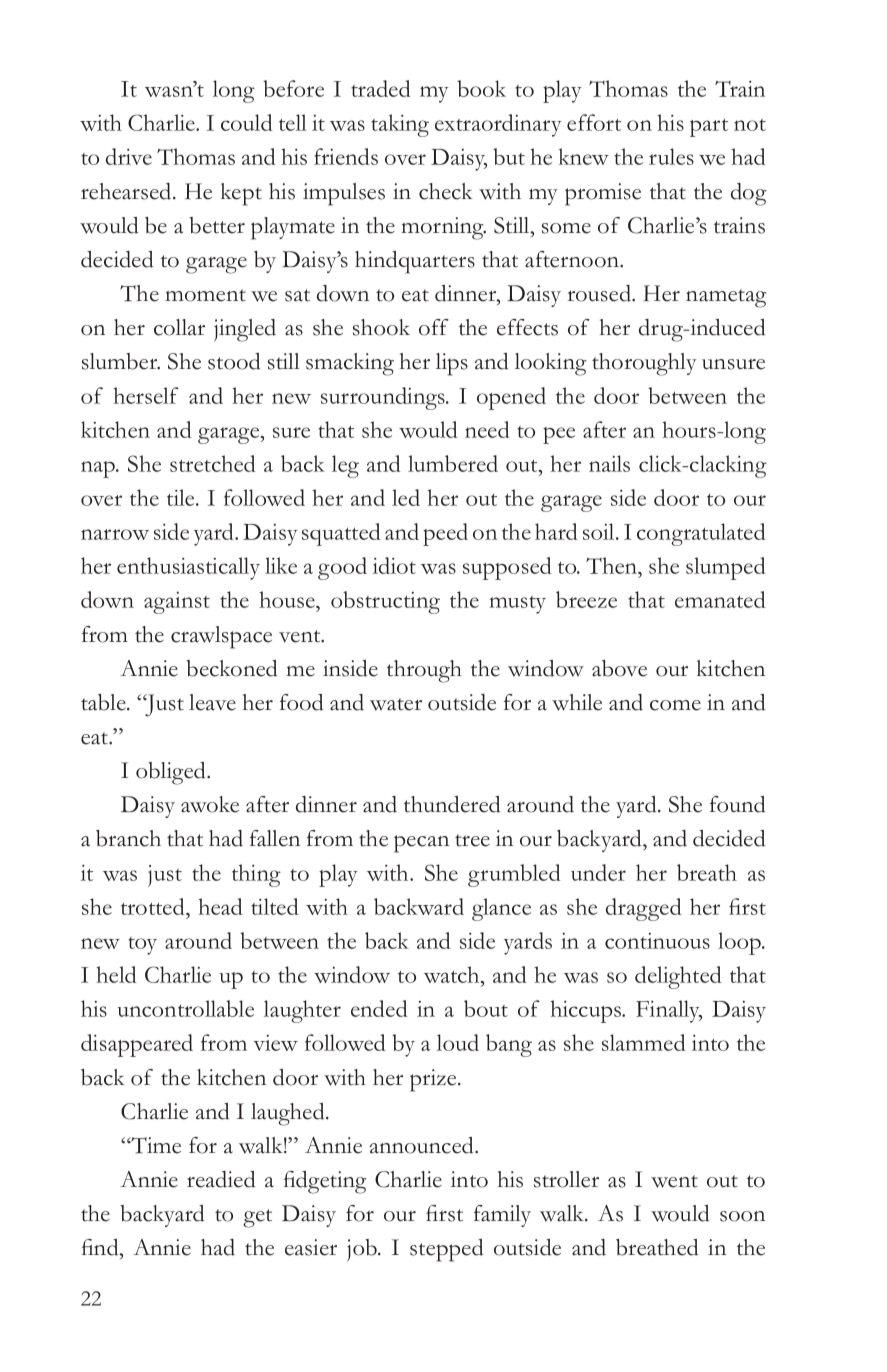 The width and height of the page is (887, 1372). I want to click on come, so click(675, 705).
